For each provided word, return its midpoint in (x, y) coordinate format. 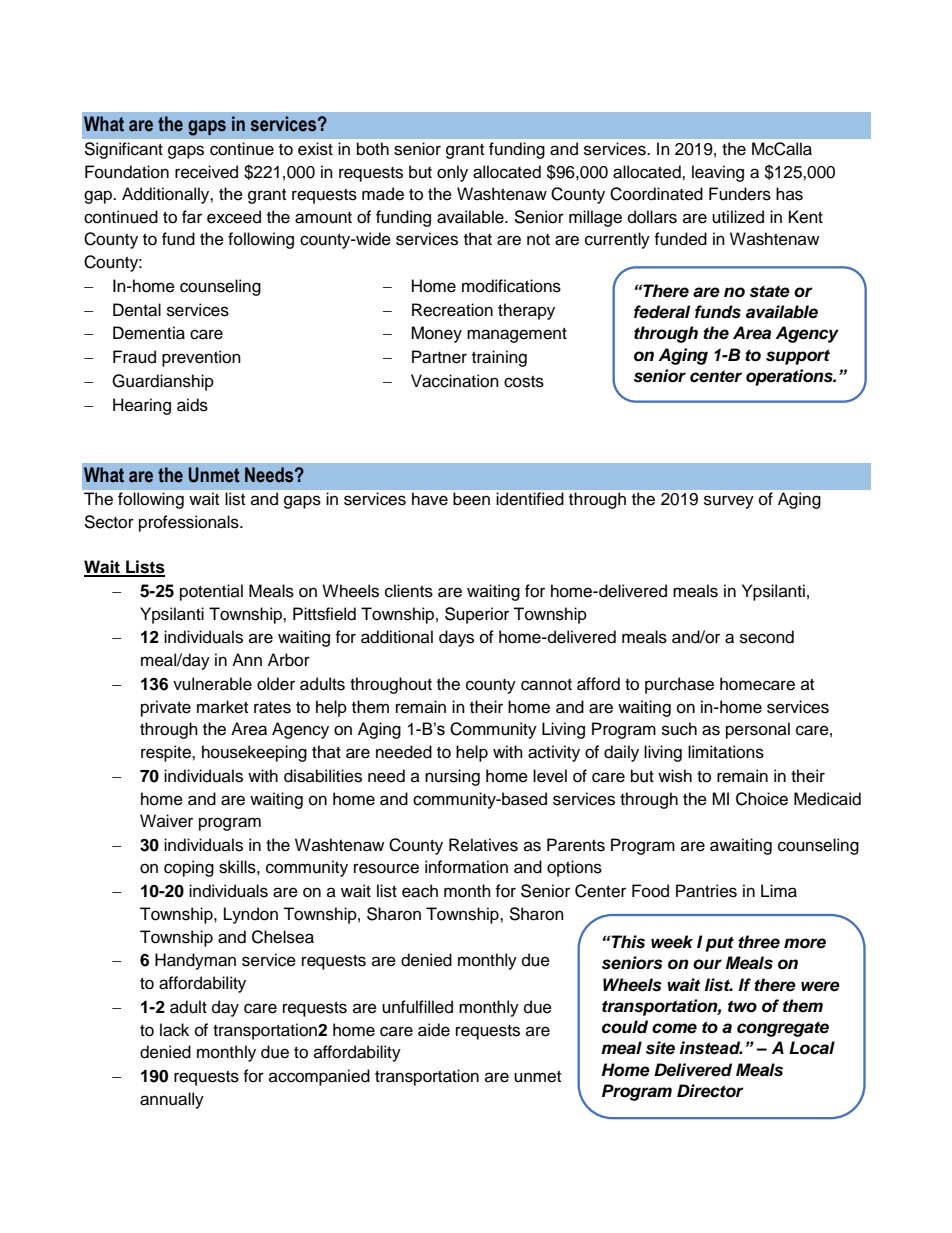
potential (211, 592)
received (206, 172)
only (452, 173)
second (767, 637)
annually (172, 1100)
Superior (477, 615)
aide (434, 1030)
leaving (718, 173)
